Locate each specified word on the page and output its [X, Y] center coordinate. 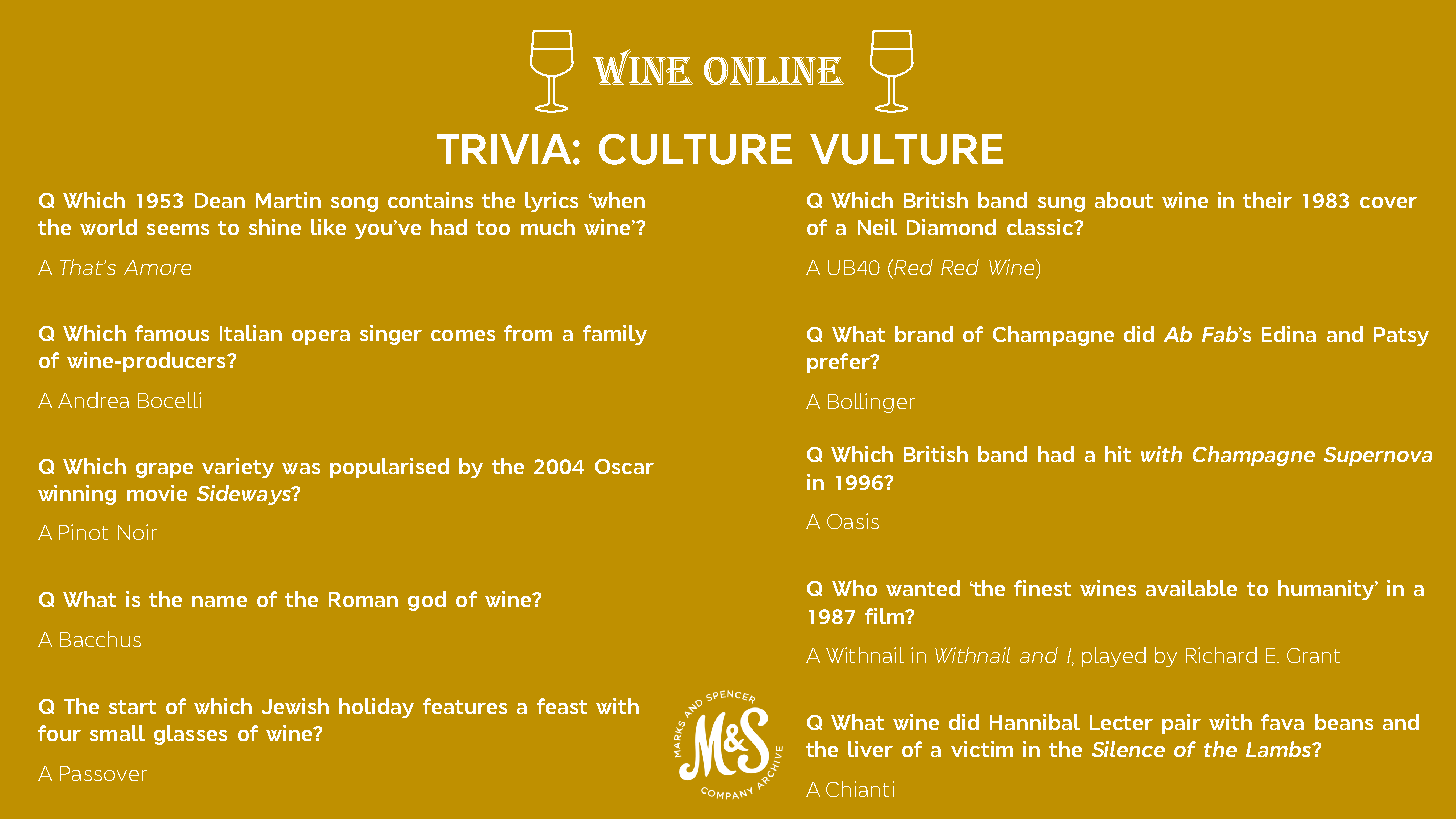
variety [238, 468]
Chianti [860, 789]
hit [1118, 454]
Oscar [624, 466]
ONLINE [774, 71]
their [1267, 200]
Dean [220, 200]
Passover [103, 773]
